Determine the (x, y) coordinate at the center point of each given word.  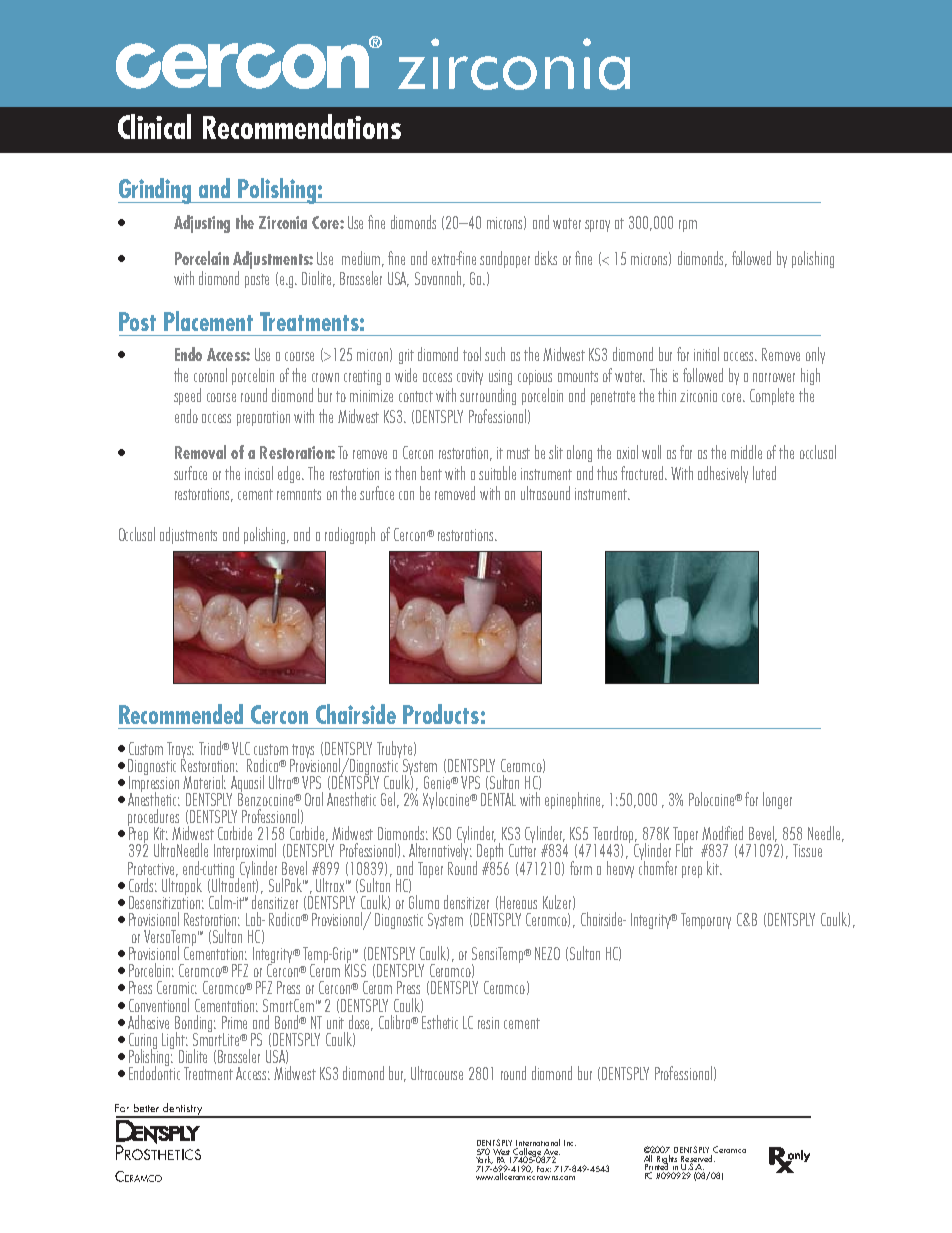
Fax (544, 1169)
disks (546, 258)
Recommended (181, 714)
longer (777, 800)
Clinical (154, 126)
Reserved (697, 1158)
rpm (688, 226)
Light (175, 1042)
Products (441, 714)
